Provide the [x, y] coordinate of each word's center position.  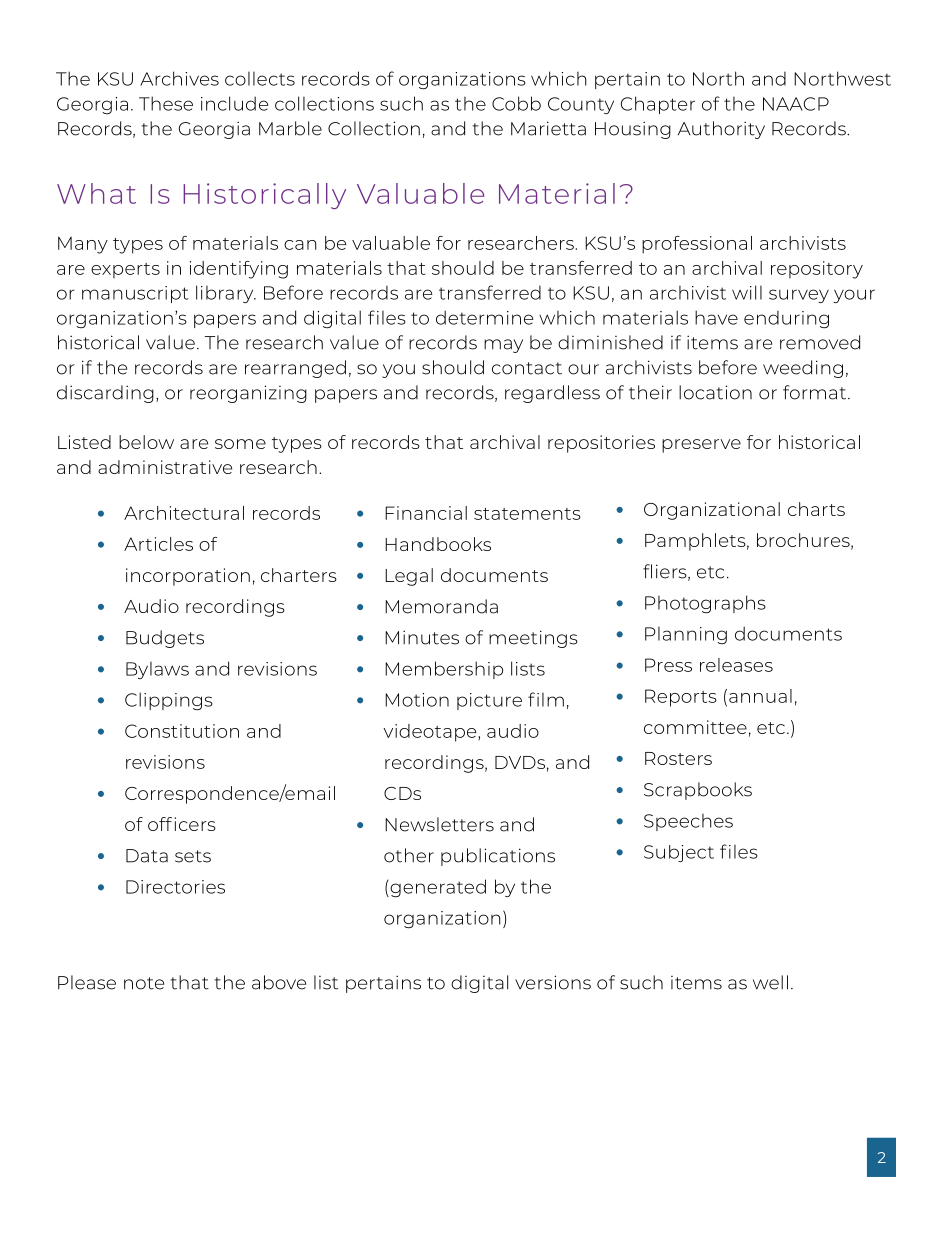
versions [553, 982]
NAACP [796, 104]
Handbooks [438, 544]
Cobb [516, 103]
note [144, 983]
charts [816, 509]
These [166, 103]
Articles [158, 544]
